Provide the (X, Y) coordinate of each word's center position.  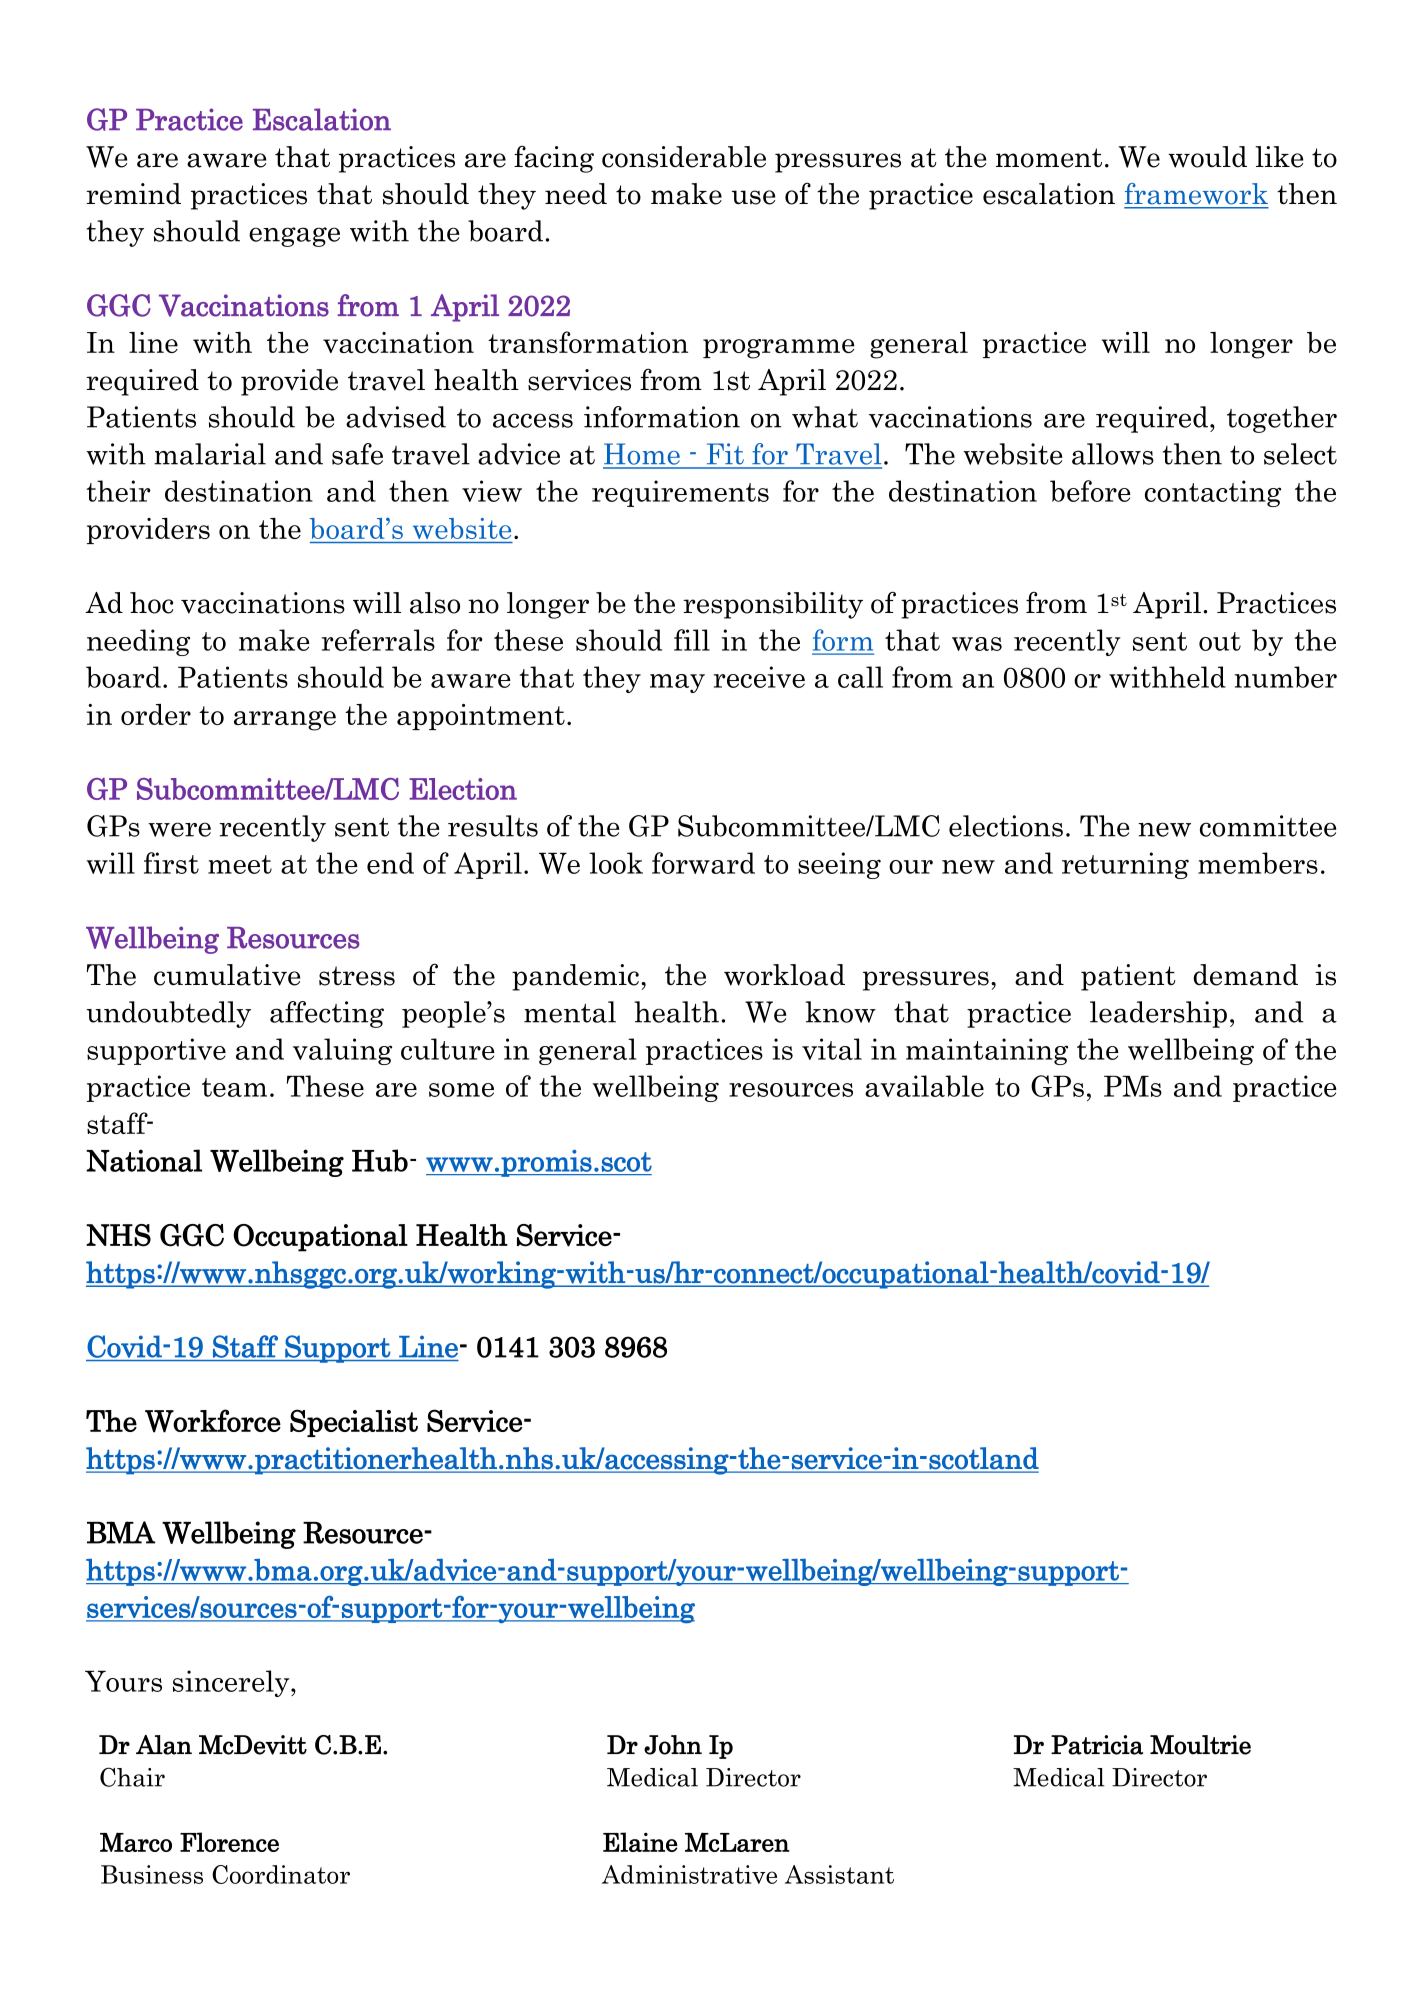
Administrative (689, 1874)
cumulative (227, 975)
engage (294, 237)
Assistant (839, 1874)
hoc (151, 603)
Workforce (213, 1421)
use (753, 197)
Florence (229, 1842)
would (1207, 157)
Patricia (1097, 1745)
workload (784, 975)
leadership (1158, 1014)
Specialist (354, 1423)
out (1220, 641)
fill (692, 640)
